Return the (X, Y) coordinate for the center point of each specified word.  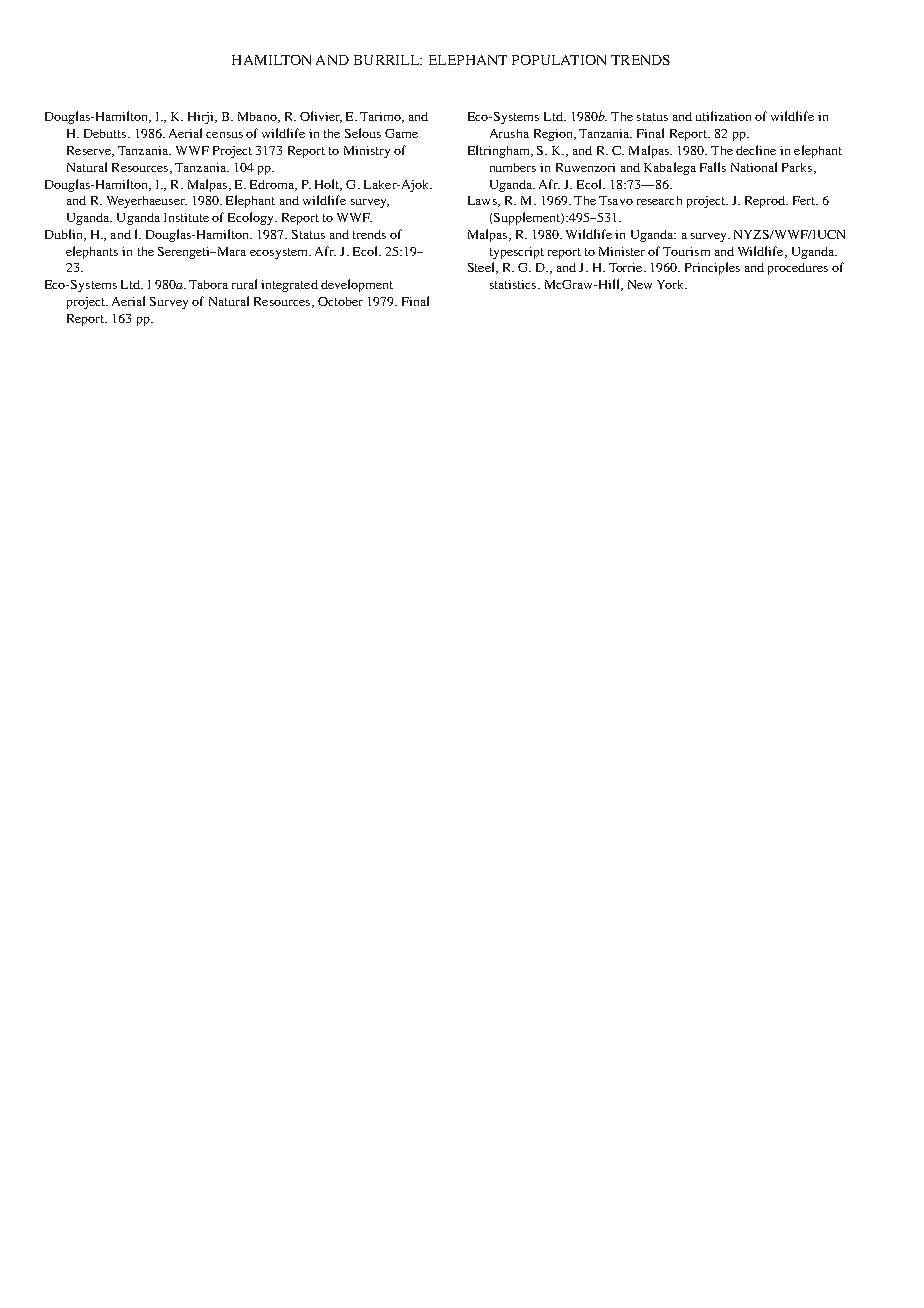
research (659, 200)
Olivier (321, 117)
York (671, 284)
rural (244, 284)
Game (401, 133)
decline (756, 150)
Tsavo (616, 200)
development (357, 285)
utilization (723, 116)
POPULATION (559, 60)
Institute (186, 217)
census (224, 135)
